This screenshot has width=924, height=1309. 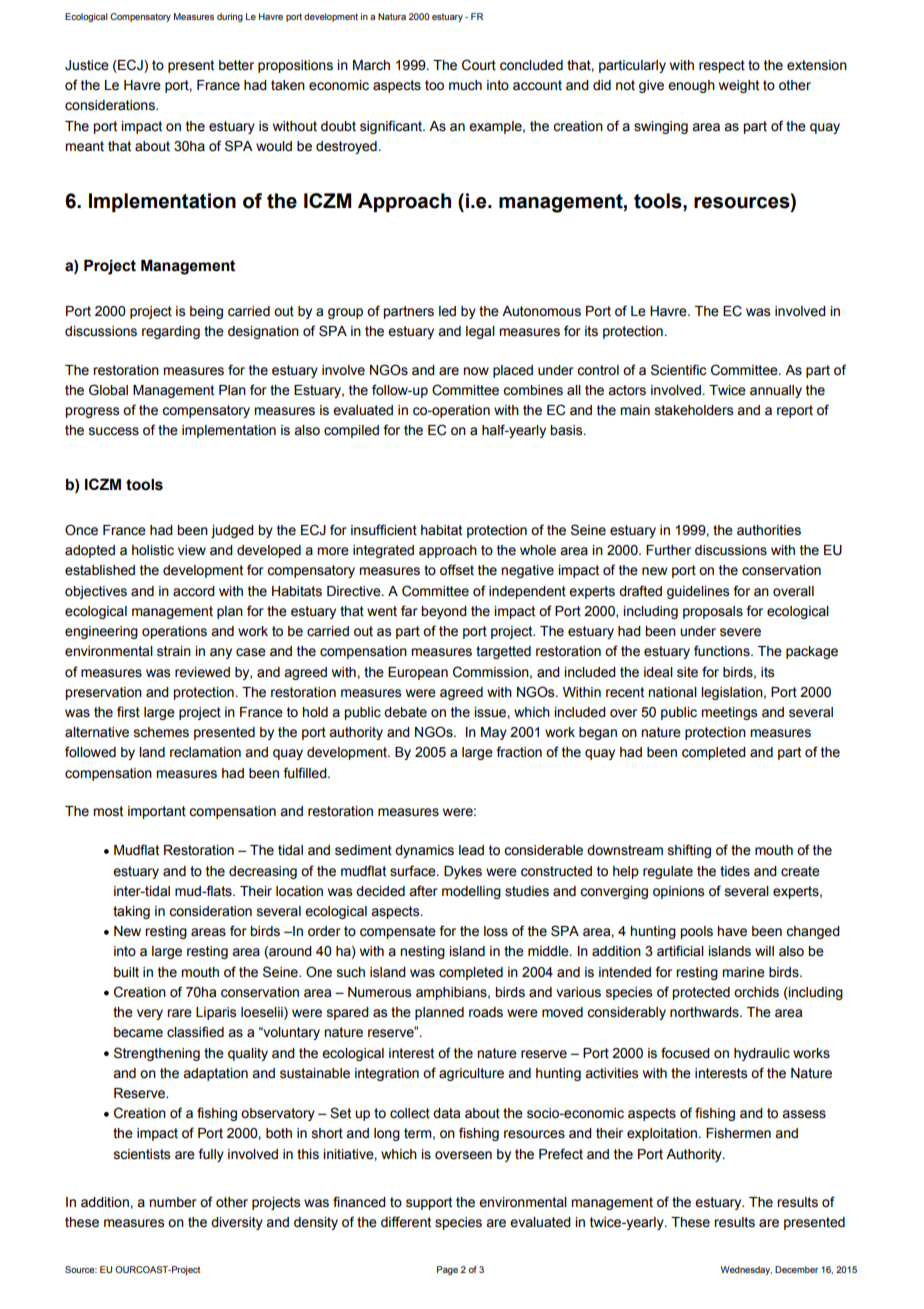 What do you see at coordinates (444, 612) in the screenshot?
I see `beyond` at bounding box center [444, 612].
